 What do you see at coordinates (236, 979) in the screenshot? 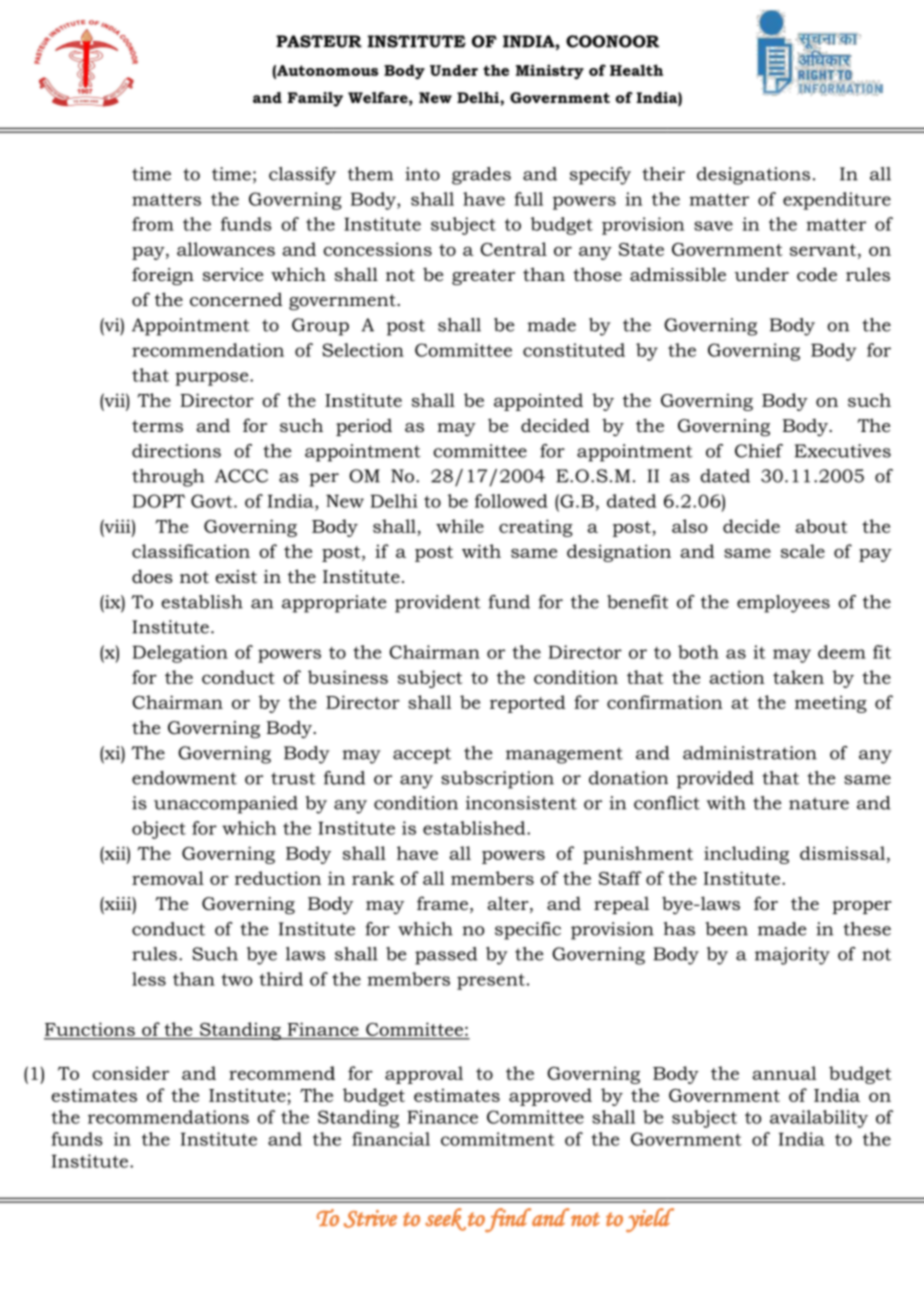
I see `two` at bounding box center [236, 979].
